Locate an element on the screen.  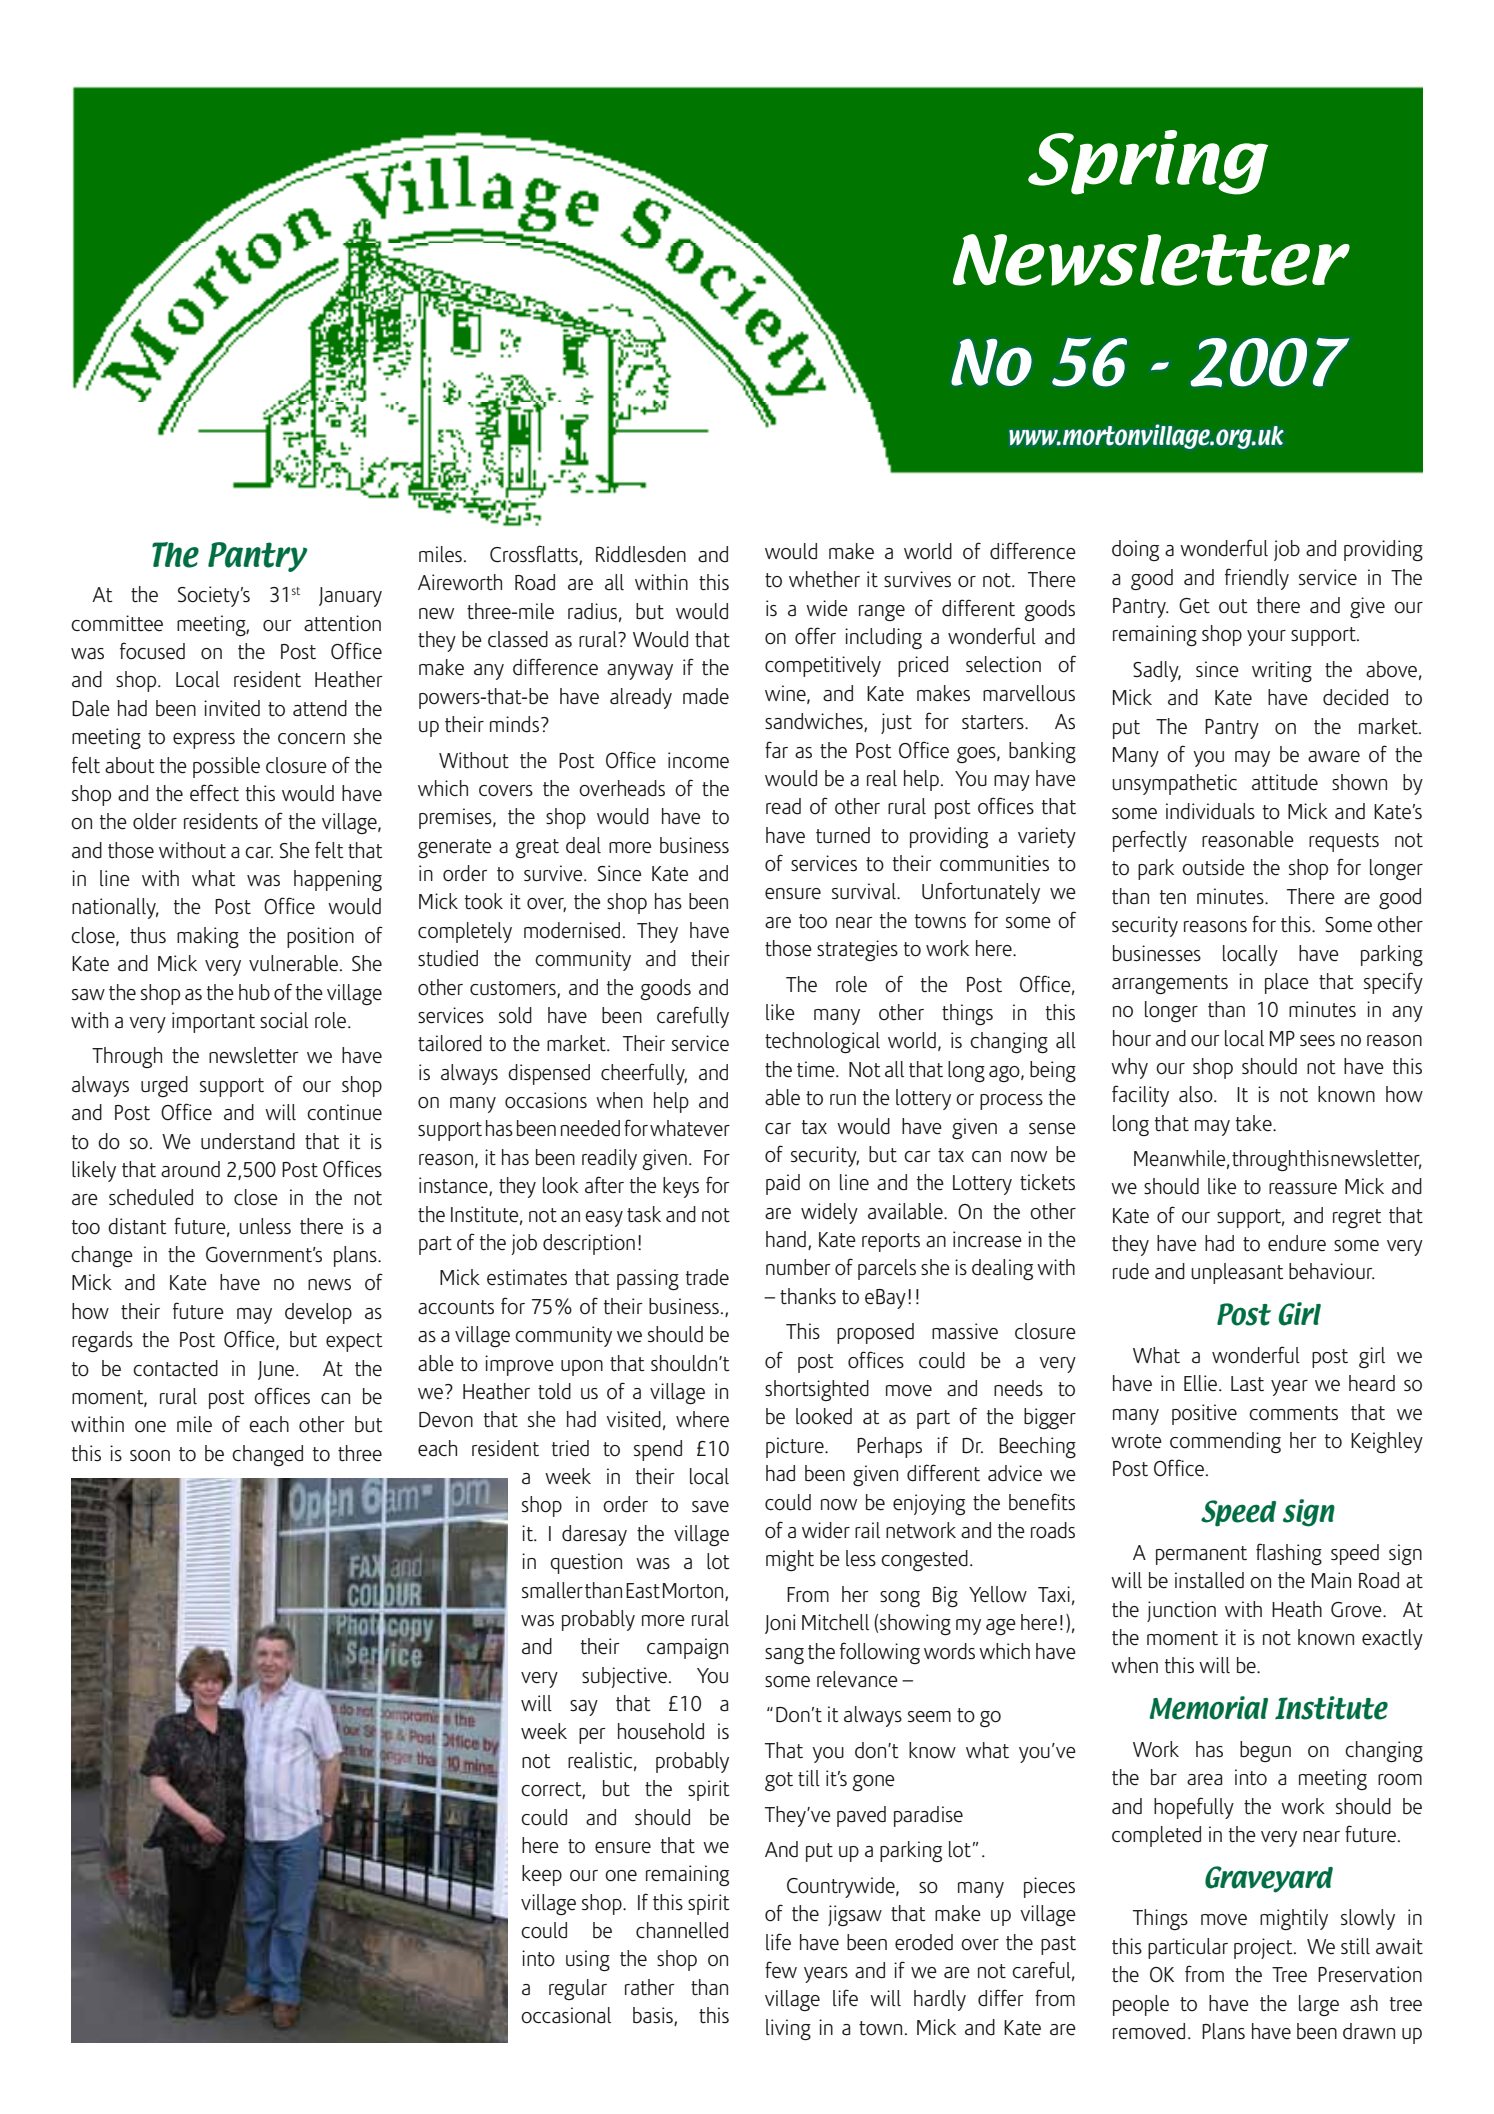
Spring is located at coordinates (1148, 162).
